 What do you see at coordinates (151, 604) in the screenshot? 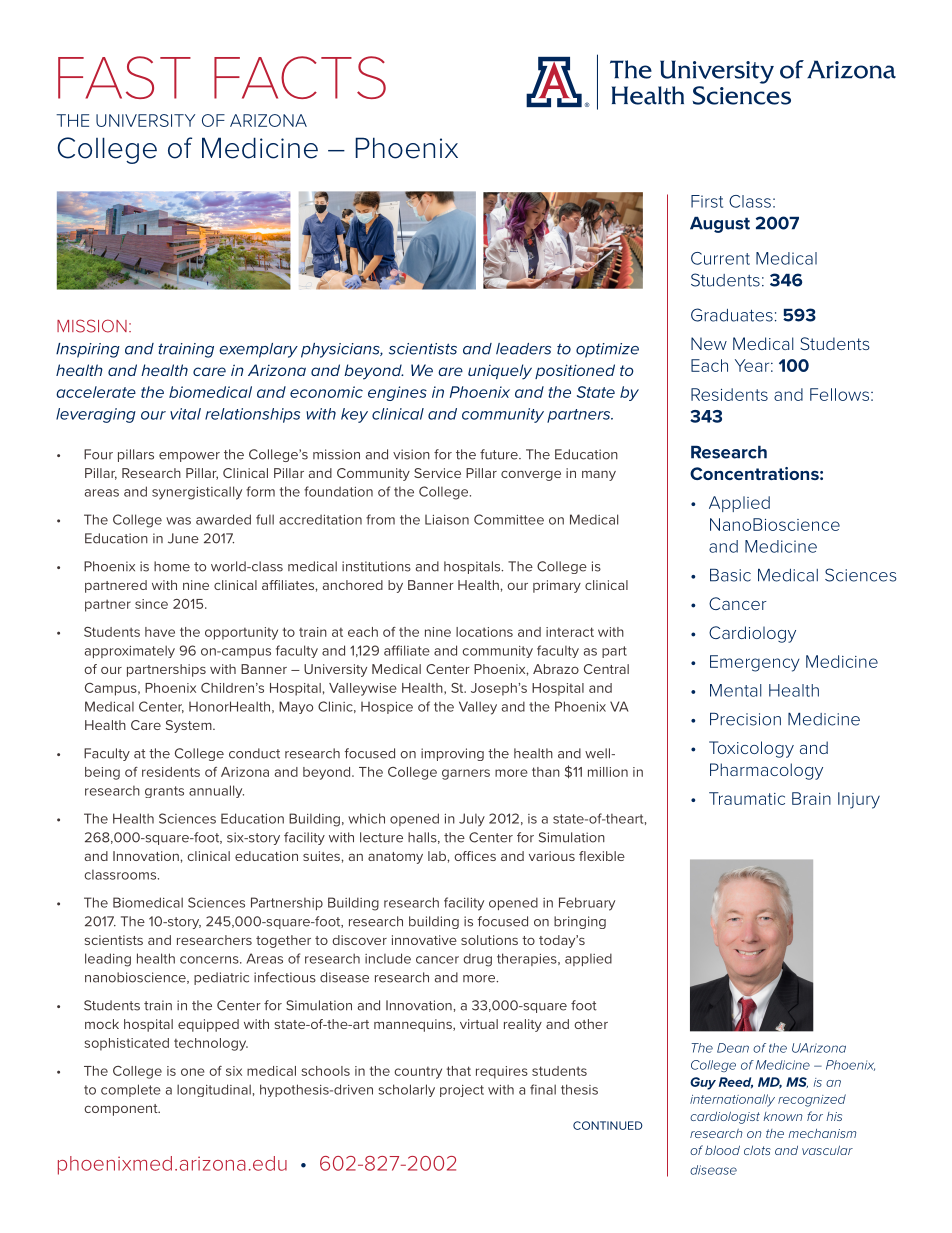
I see `since` at bounding box center [151, 604].
